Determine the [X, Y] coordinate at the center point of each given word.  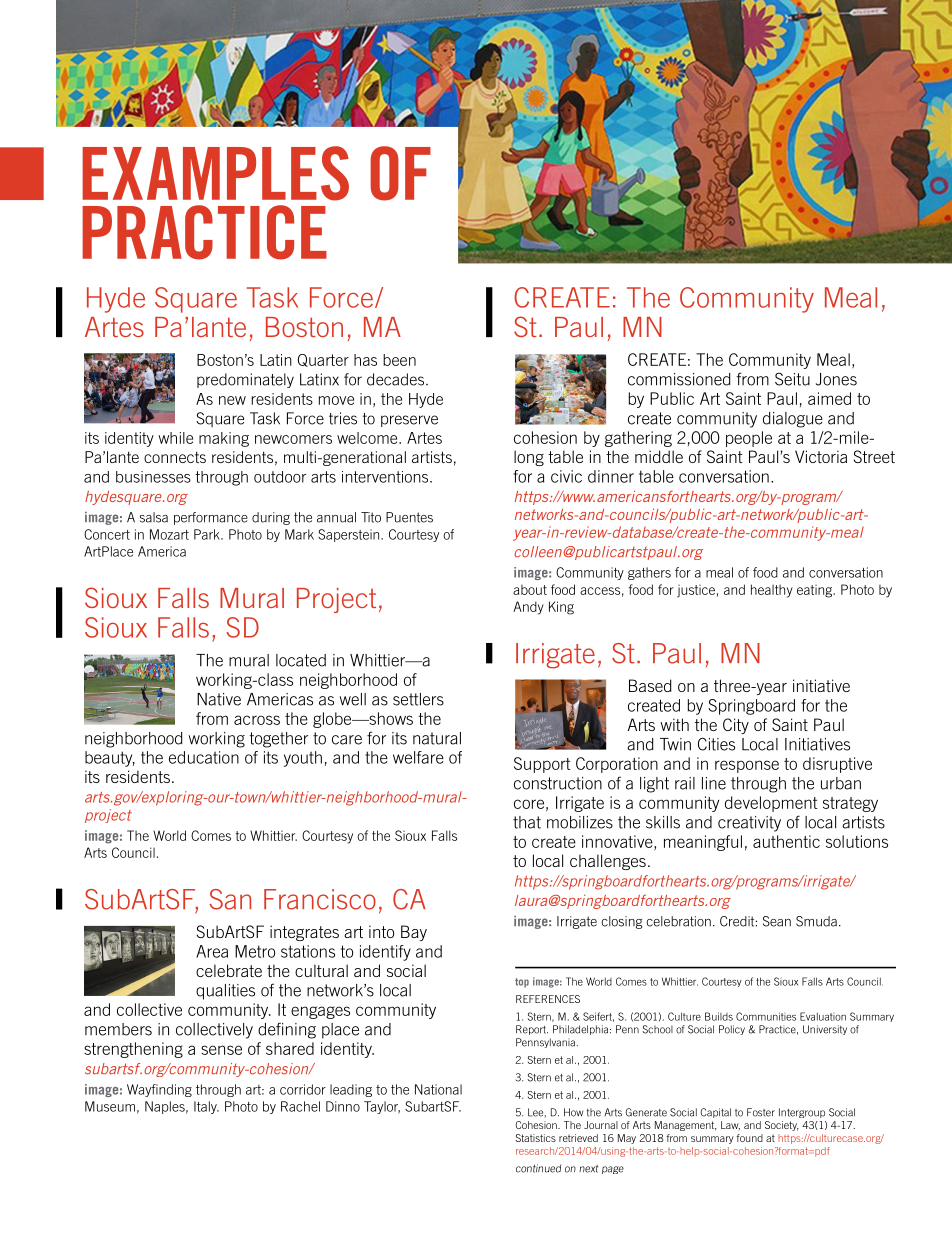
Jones [836, 379]
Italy [206, 1107]
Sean [777, 921]
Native [219, 699]
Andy [528, 608]
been [399, 360]
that [527, 822]
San [230, 899]
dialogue [793, 420]
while [175, 438]
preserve [409, 421]
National [438, 1089]
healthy [772, 591]
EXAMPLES [215, 173]
